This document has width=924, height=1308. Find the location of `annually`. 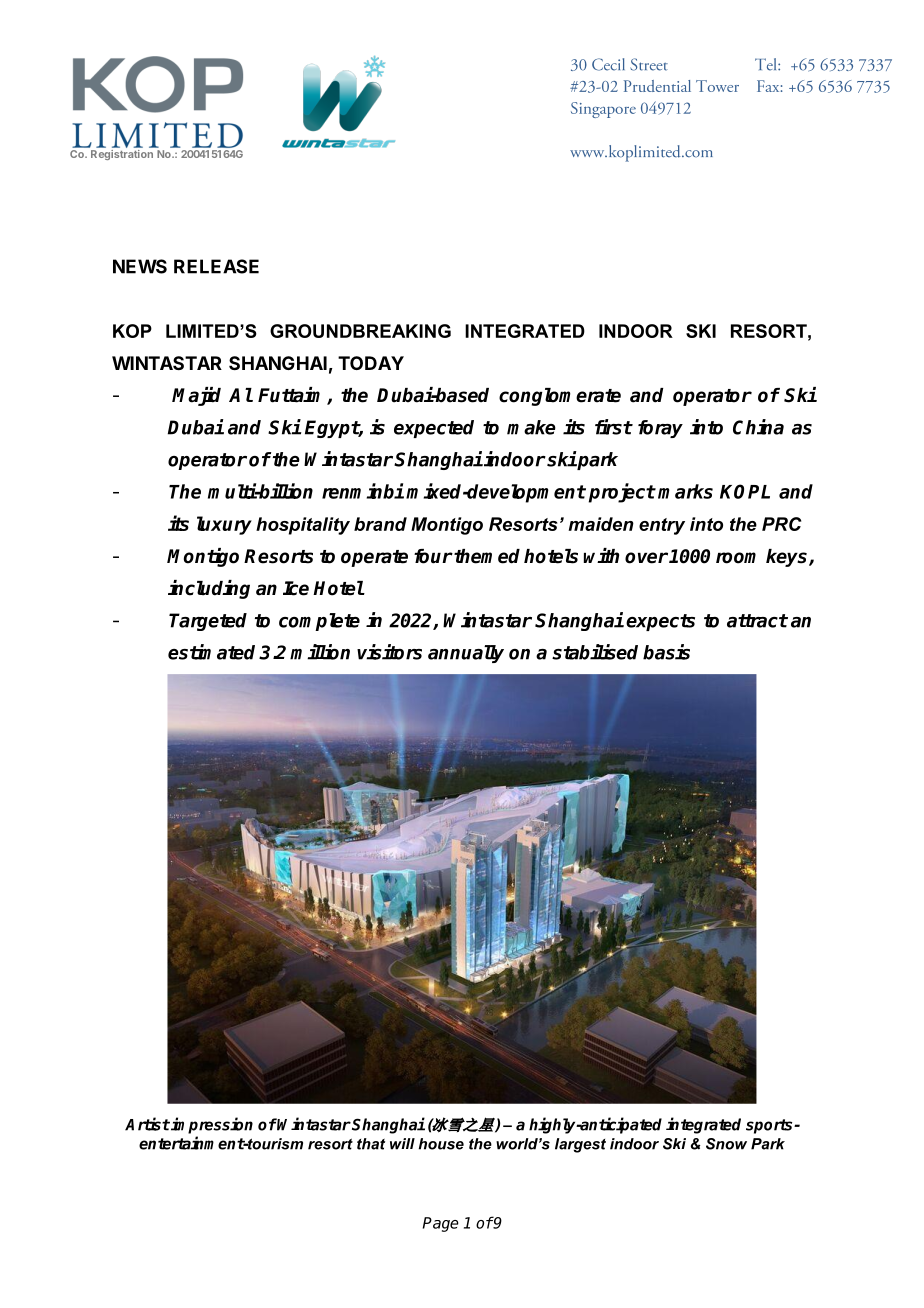

annually is located at coordinates (466, 654).
